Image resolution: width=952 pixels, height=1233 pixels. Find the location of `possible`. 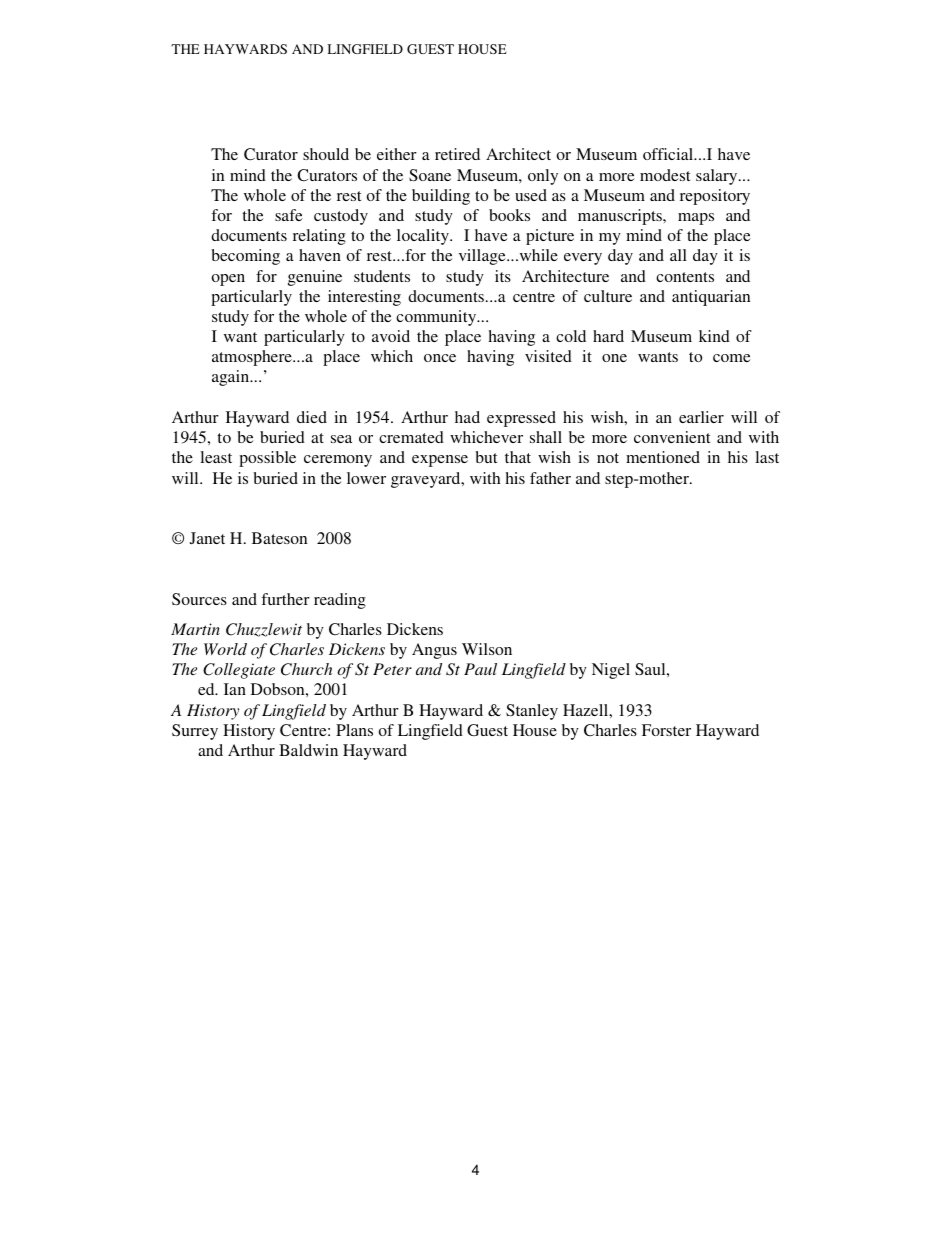

possible is located at coordinates (267, 459).
